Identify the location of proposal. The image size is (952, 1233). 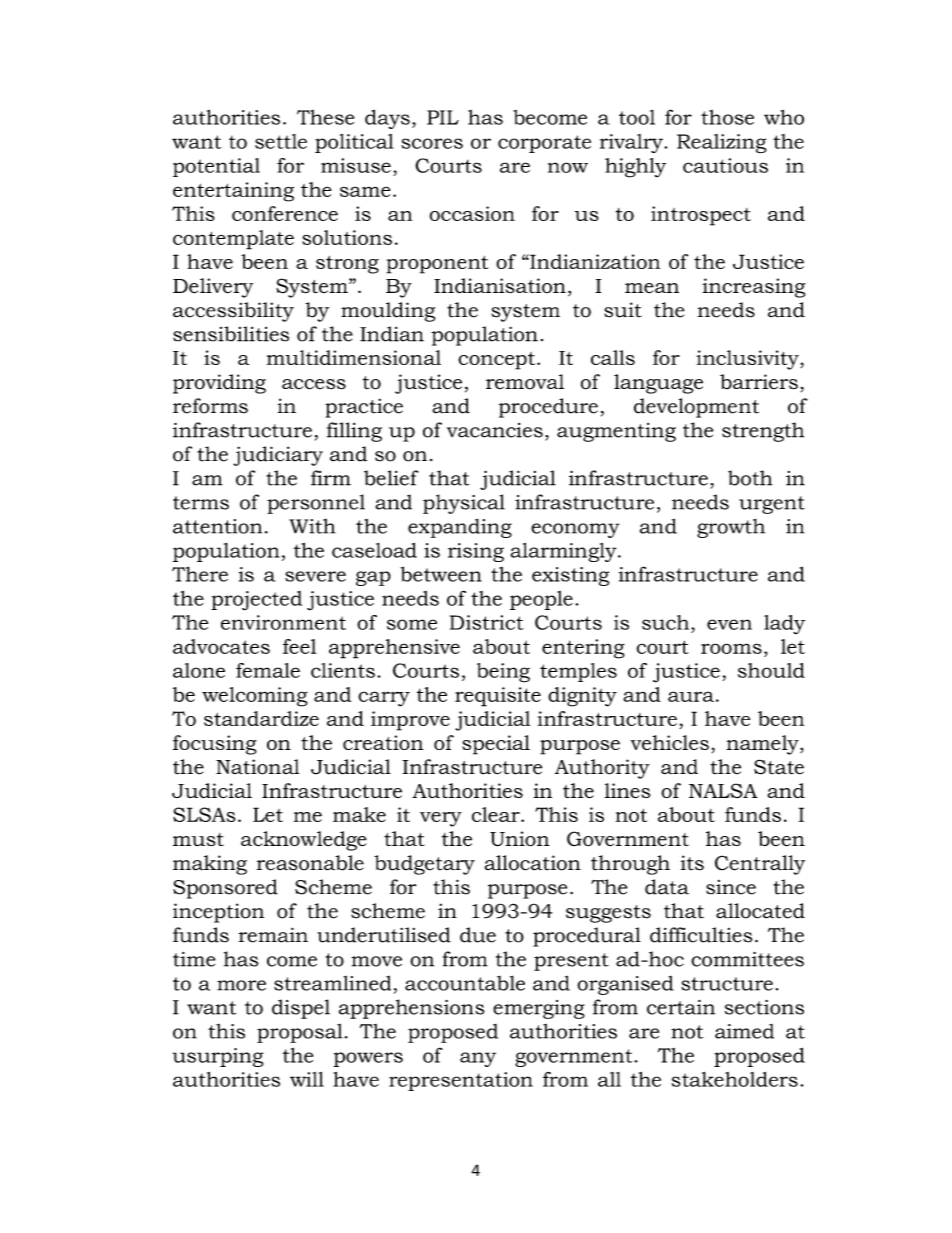
(300, 1033).
